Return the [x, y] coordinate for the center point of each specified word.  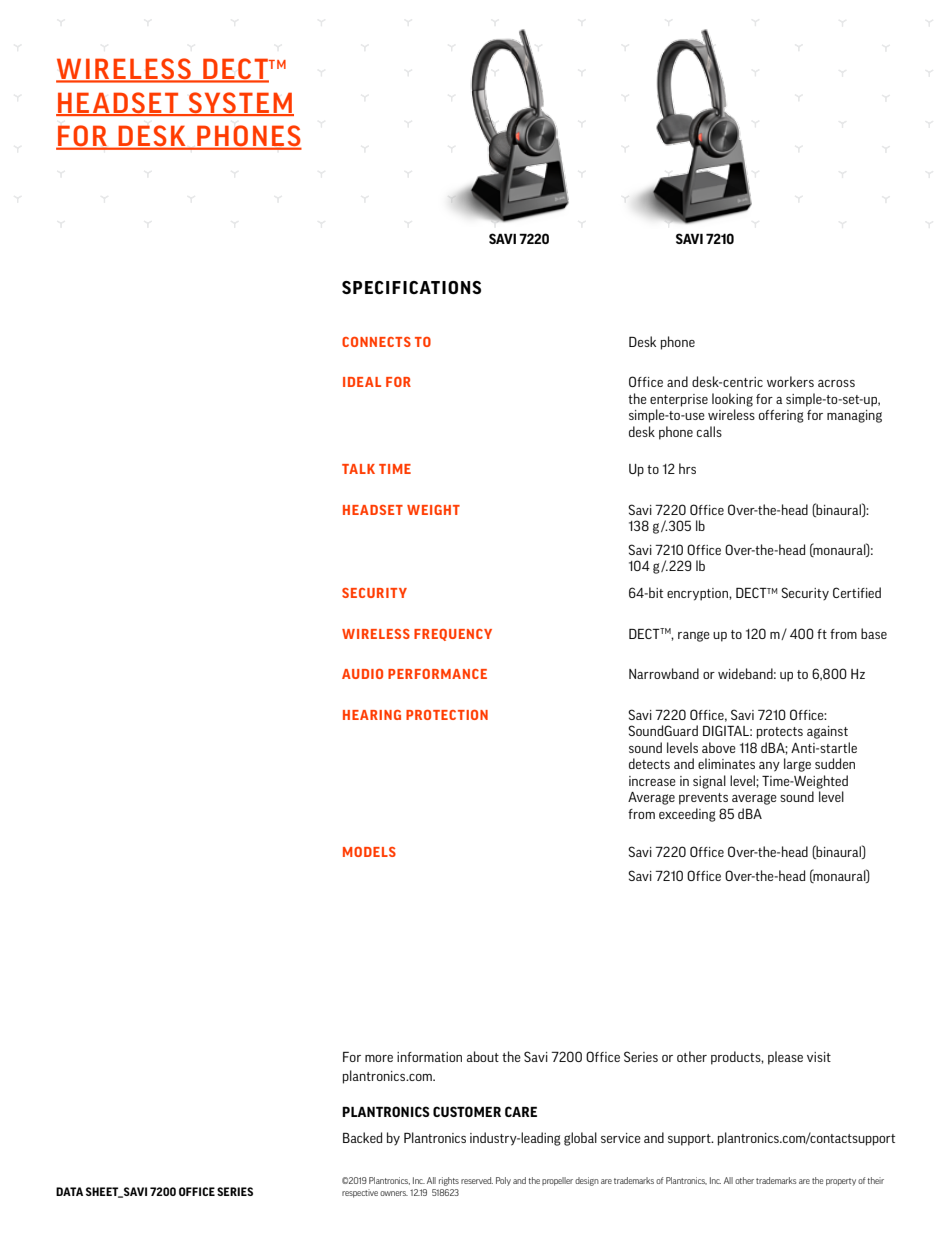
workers [790, 381]
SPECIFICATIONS [411, 287]
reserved [477, 1180]
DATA [69, 1191]
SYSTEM [240, 103]
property [841, 1182]
